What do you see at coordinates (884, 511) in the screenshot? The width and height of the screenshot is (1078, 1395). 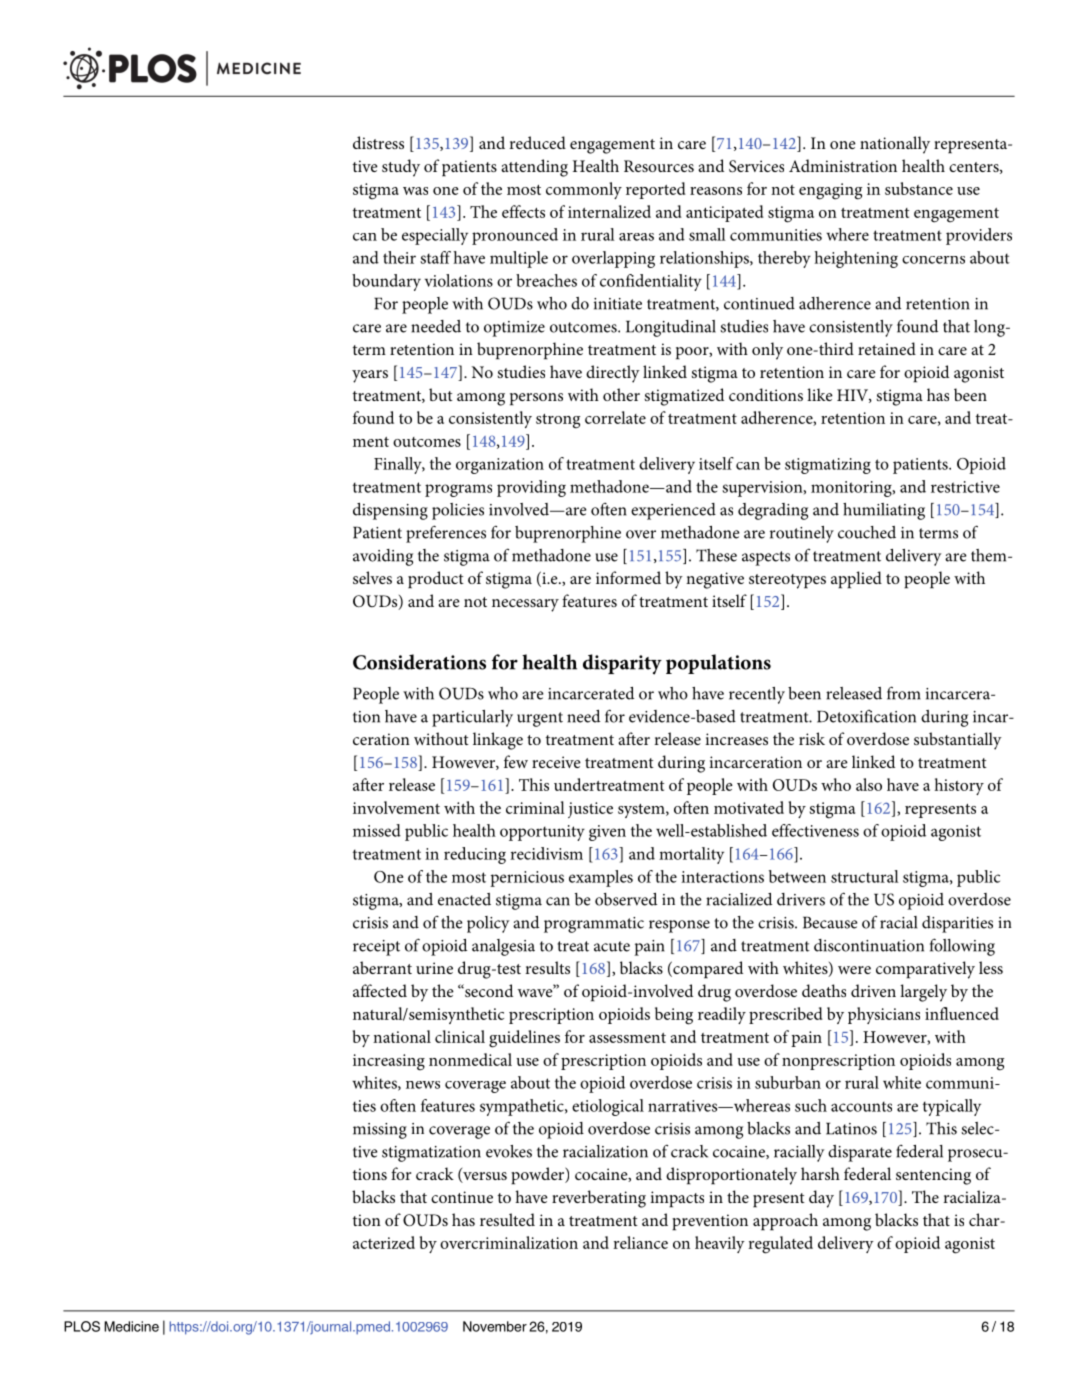 I see `humiliating` at bounding box center [884, 511].
